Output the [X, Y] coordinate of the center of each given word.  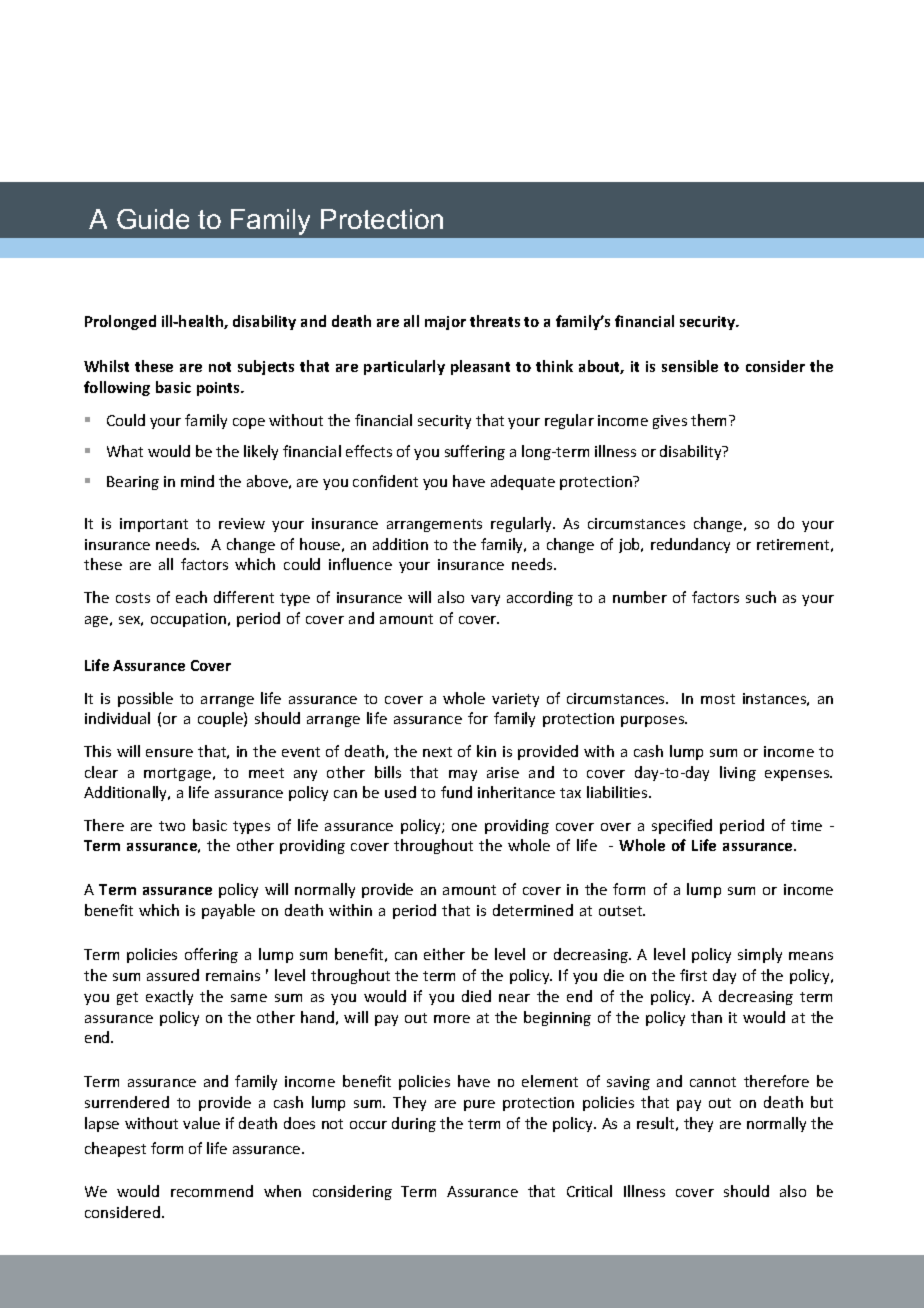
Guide [153, 219]
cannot [713, 1082]
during [414, 1124]
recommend [212, 1191]
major [445, 323]
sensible [690, 366]
